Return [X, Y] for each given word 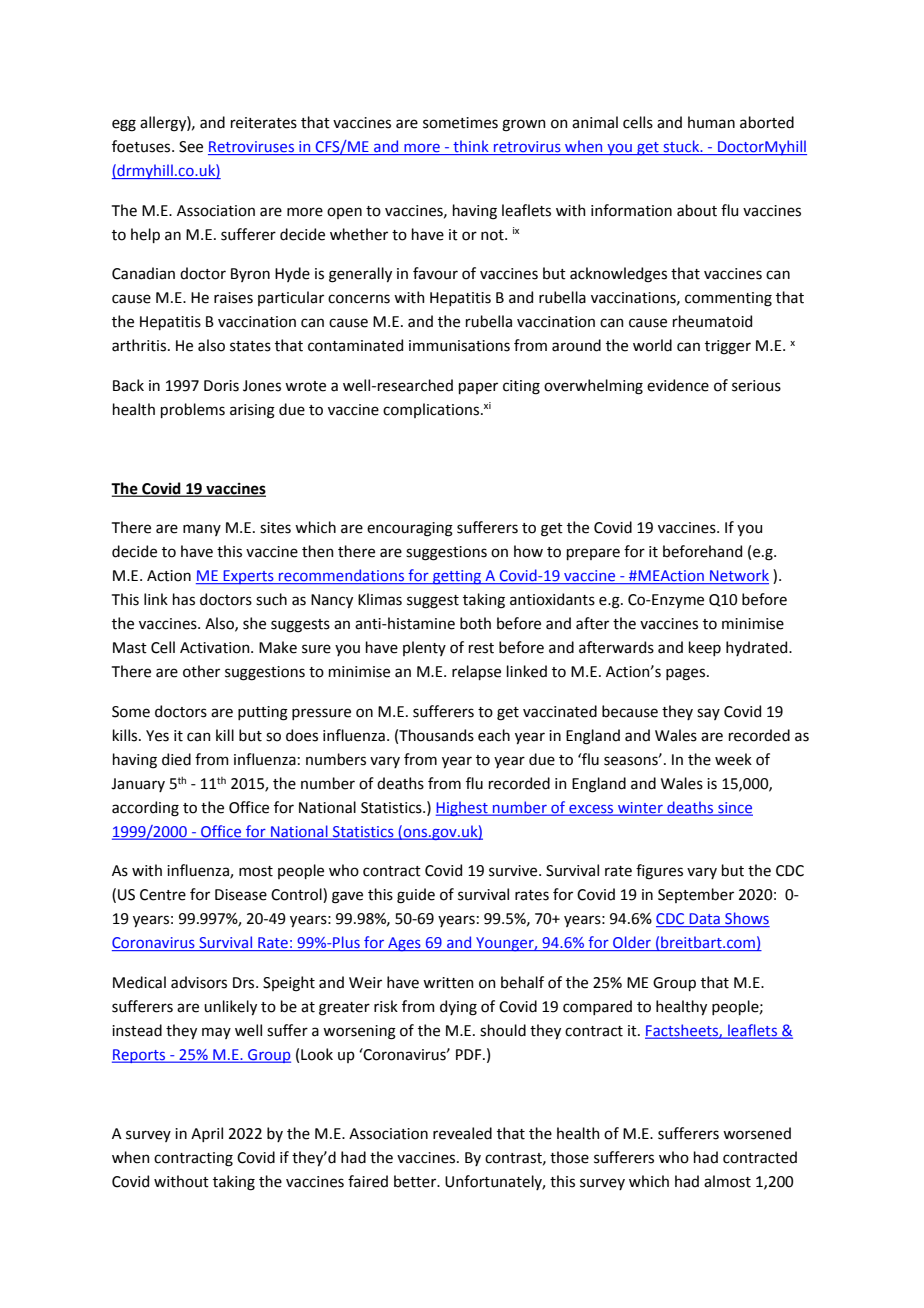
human [711, 122]
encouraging [410, 529]
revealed [462, 1133]
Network [738, 576]
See [191, 147]
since [734, 808]
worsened [757, 1133]
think [471, 147]
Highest [463, 808]
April [207, 1134]
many [202, 530]
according [145, 809]
